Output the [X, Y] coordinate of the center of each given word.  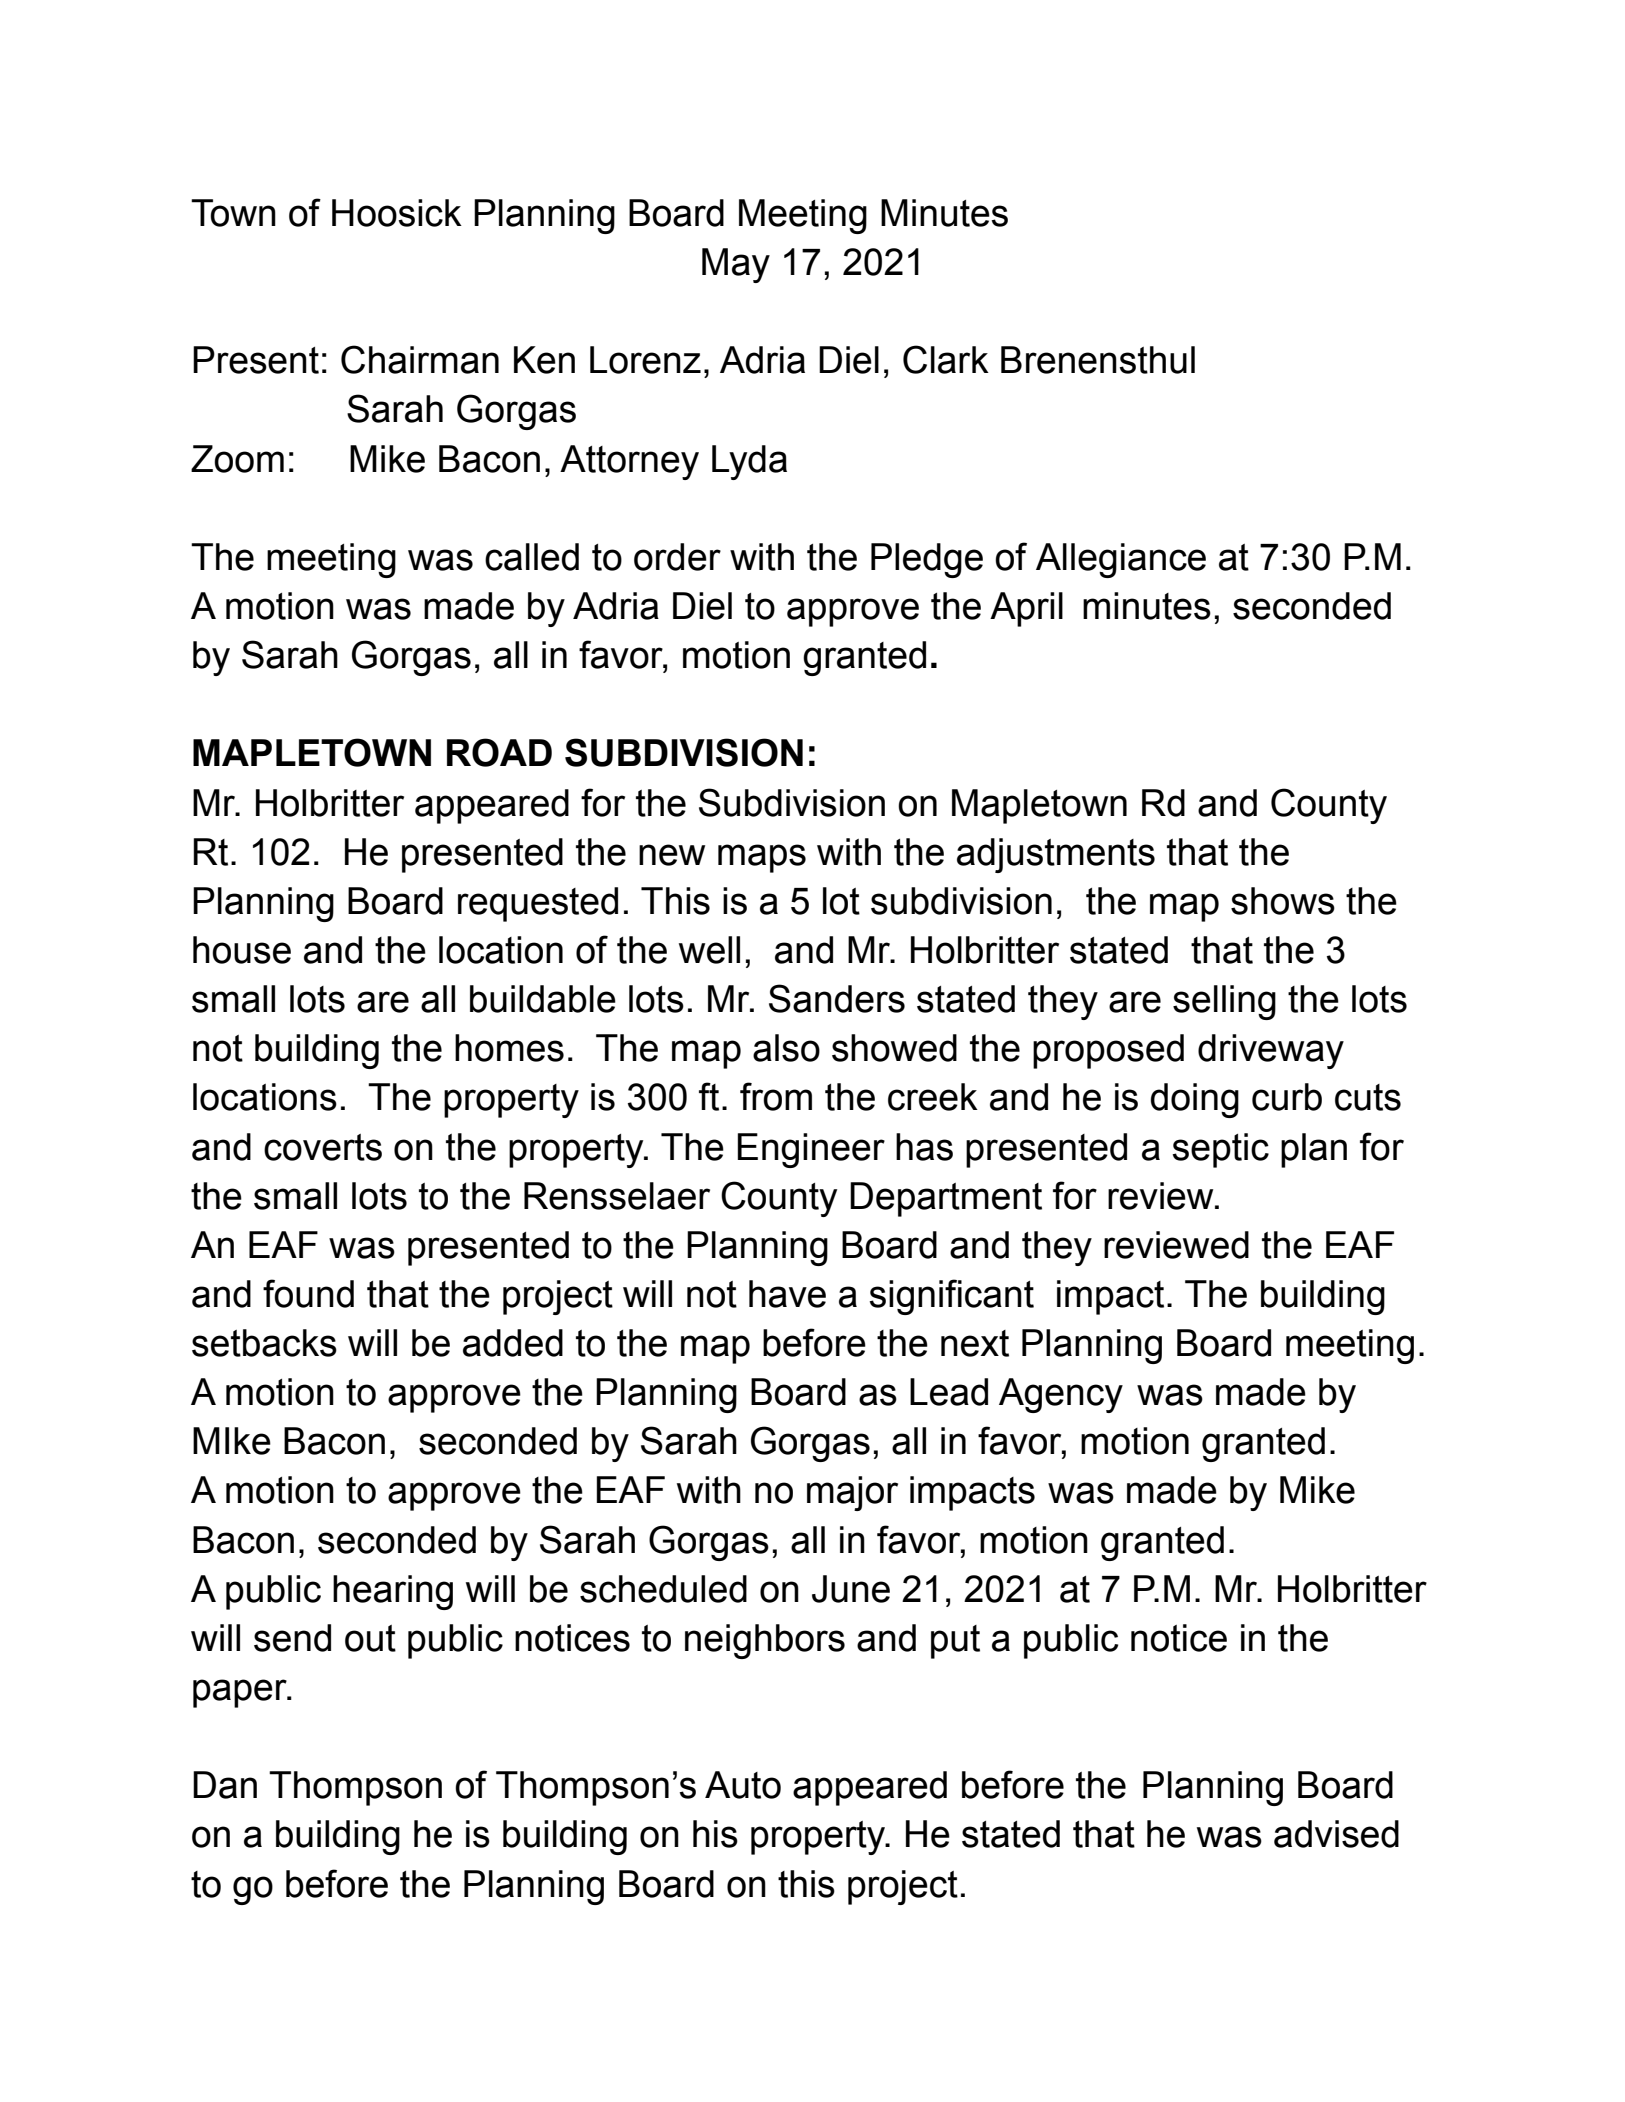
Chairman [420, 359]
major [852, 1493]
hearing [393, 1592]
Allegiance [1121, 560]
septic [1220, 1150]
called [532, 557]
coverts [323, 1147]
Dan [225, 1785]
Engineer [811, 1150]
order [677, 557]
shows [1283, 901]
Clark [946, 359]
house [242, 950]
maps [762, 858]
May [736, 265]
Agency [1061, 1395]
